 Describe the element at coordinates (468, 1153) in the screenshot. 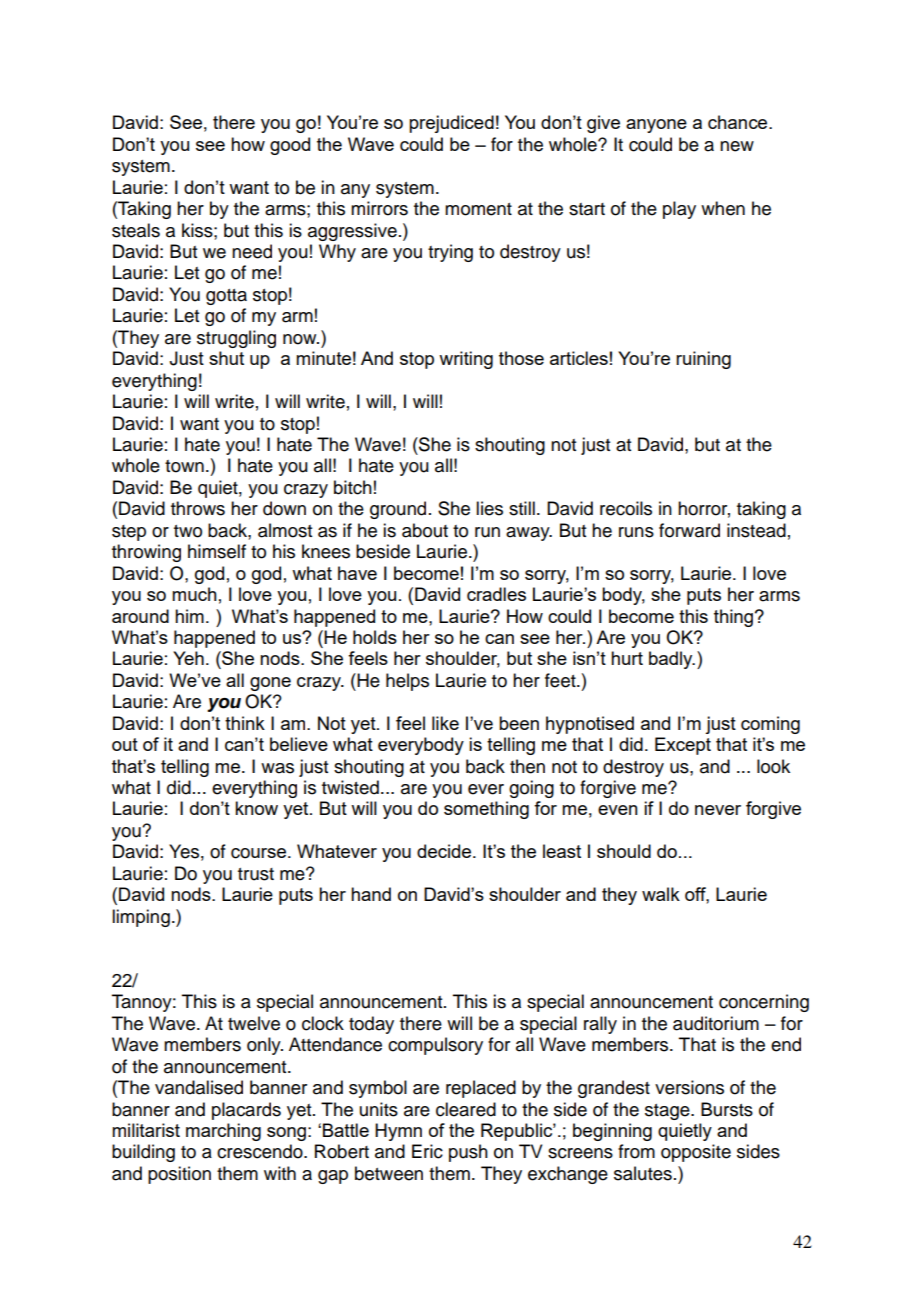

I see `push` at that location.
